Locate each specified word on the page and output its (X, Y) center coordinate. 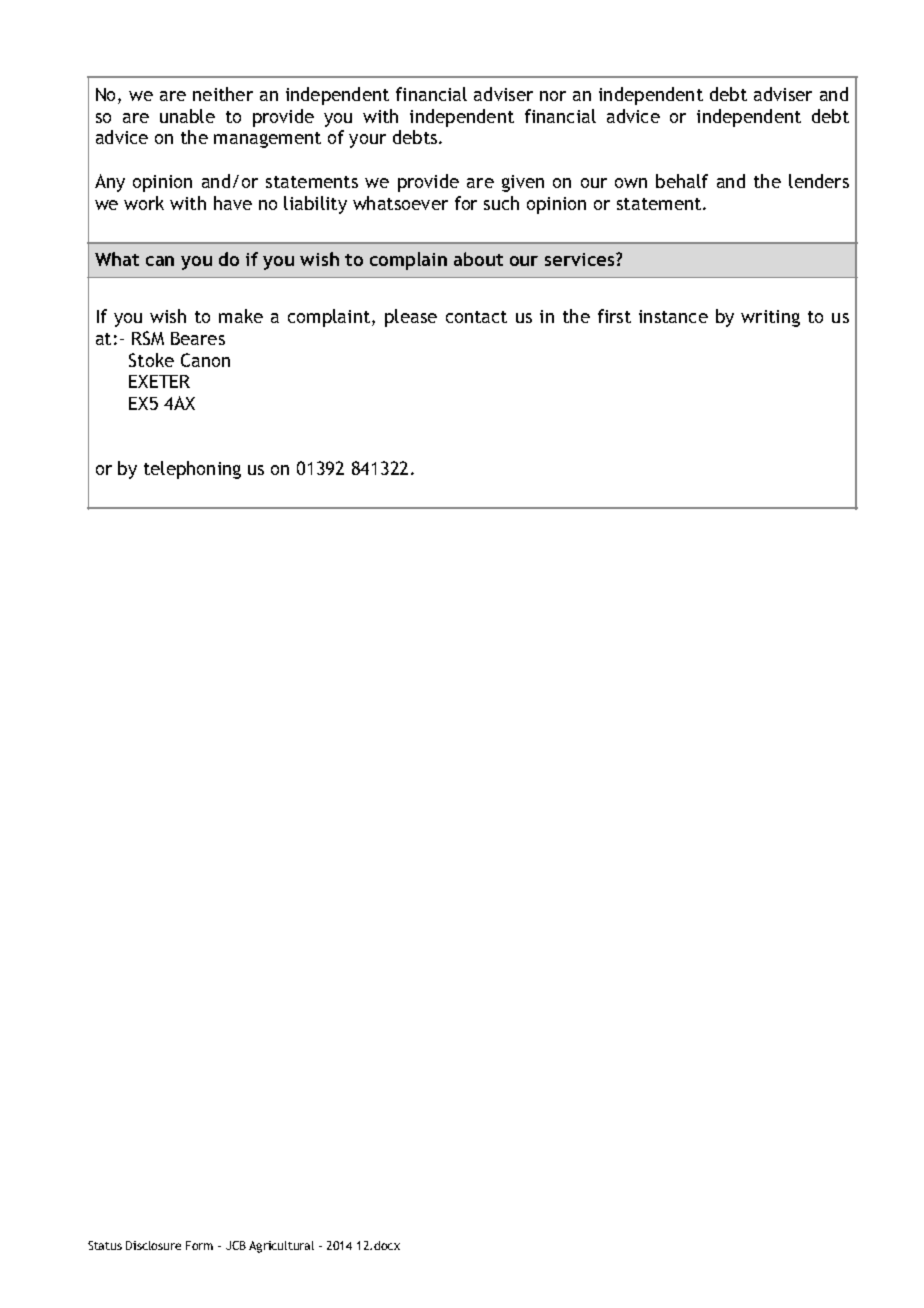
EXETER (159, 381)
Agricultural (281, 1247)
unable (187, 116)
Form (199, 1245)
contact (476, 317)
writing (770, 318)
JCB (236, 1245)
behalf (682, 181)
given (523, 183)
